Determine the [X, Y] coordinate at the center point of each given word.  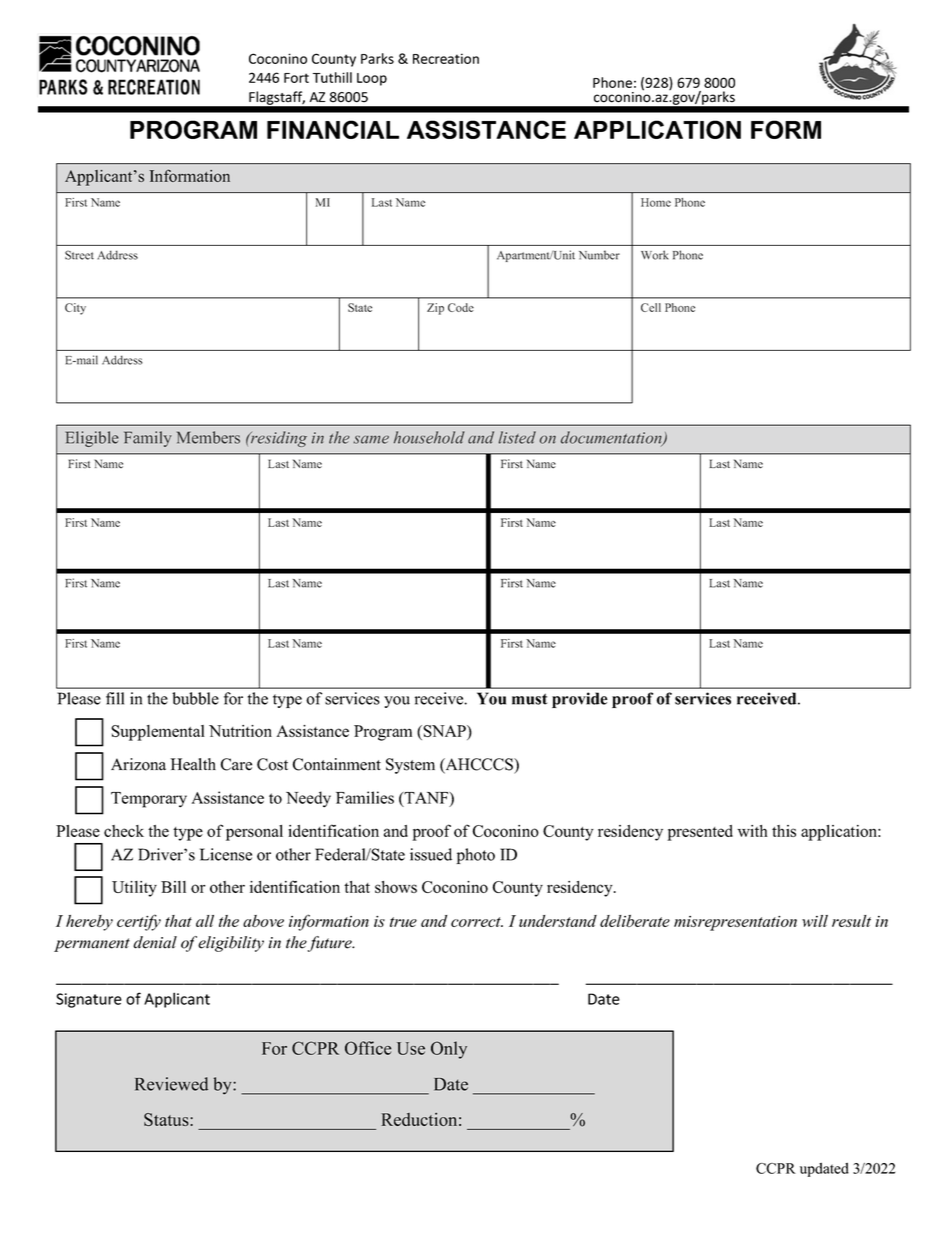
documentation [612, 438]
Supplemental [158, 733]
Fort [296, 78]
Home [656, 202]
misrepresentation [735, 923]
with [752, 831]
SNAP [444, 732]
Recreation [446, 58]
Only [449, 1050]
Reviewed [171, 1084]
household [429, 437]
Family [148, 439]
